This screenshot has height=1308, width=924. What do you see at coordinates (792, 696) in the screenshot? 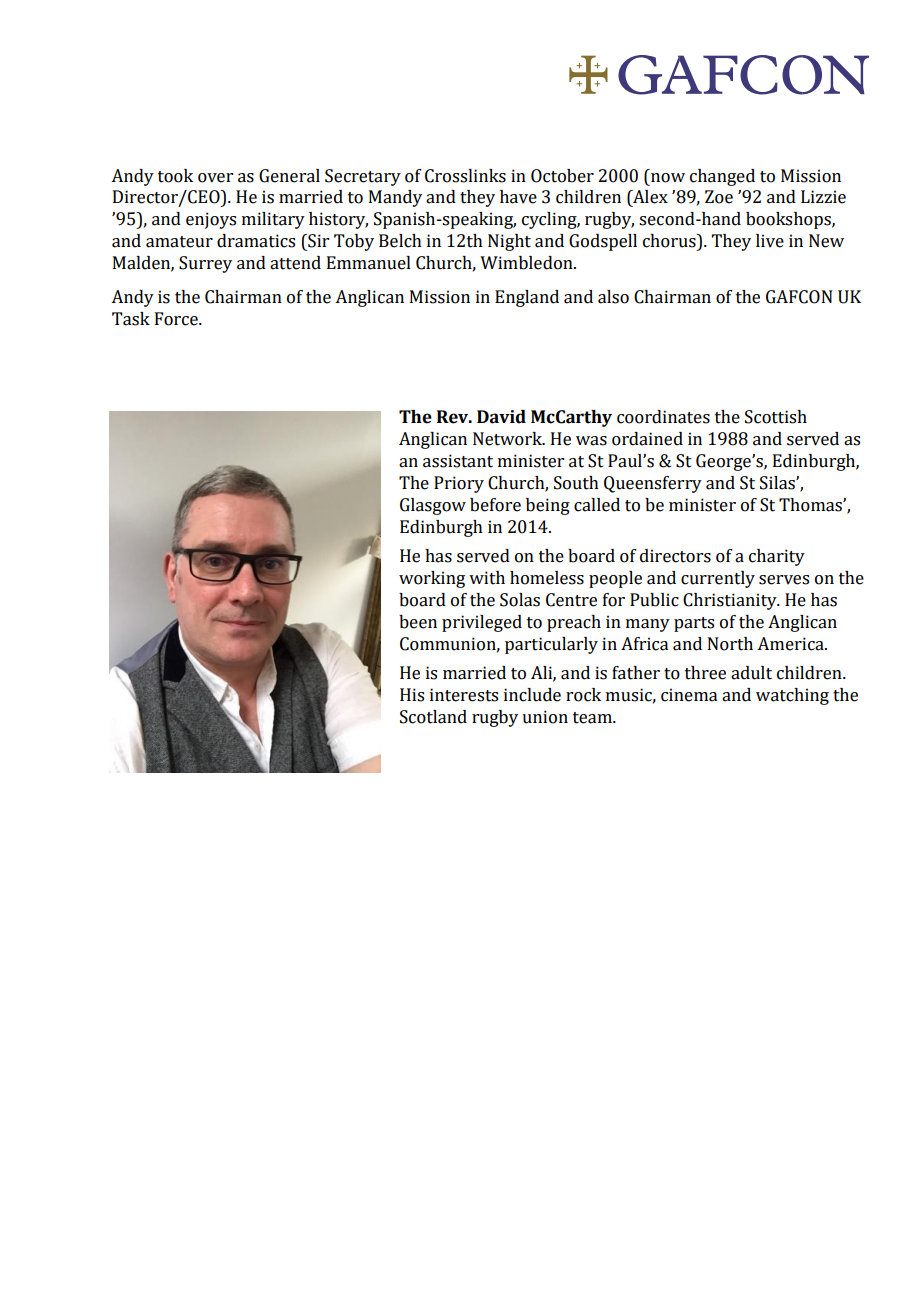
I see `watching` at bounding box center [792, 696].
